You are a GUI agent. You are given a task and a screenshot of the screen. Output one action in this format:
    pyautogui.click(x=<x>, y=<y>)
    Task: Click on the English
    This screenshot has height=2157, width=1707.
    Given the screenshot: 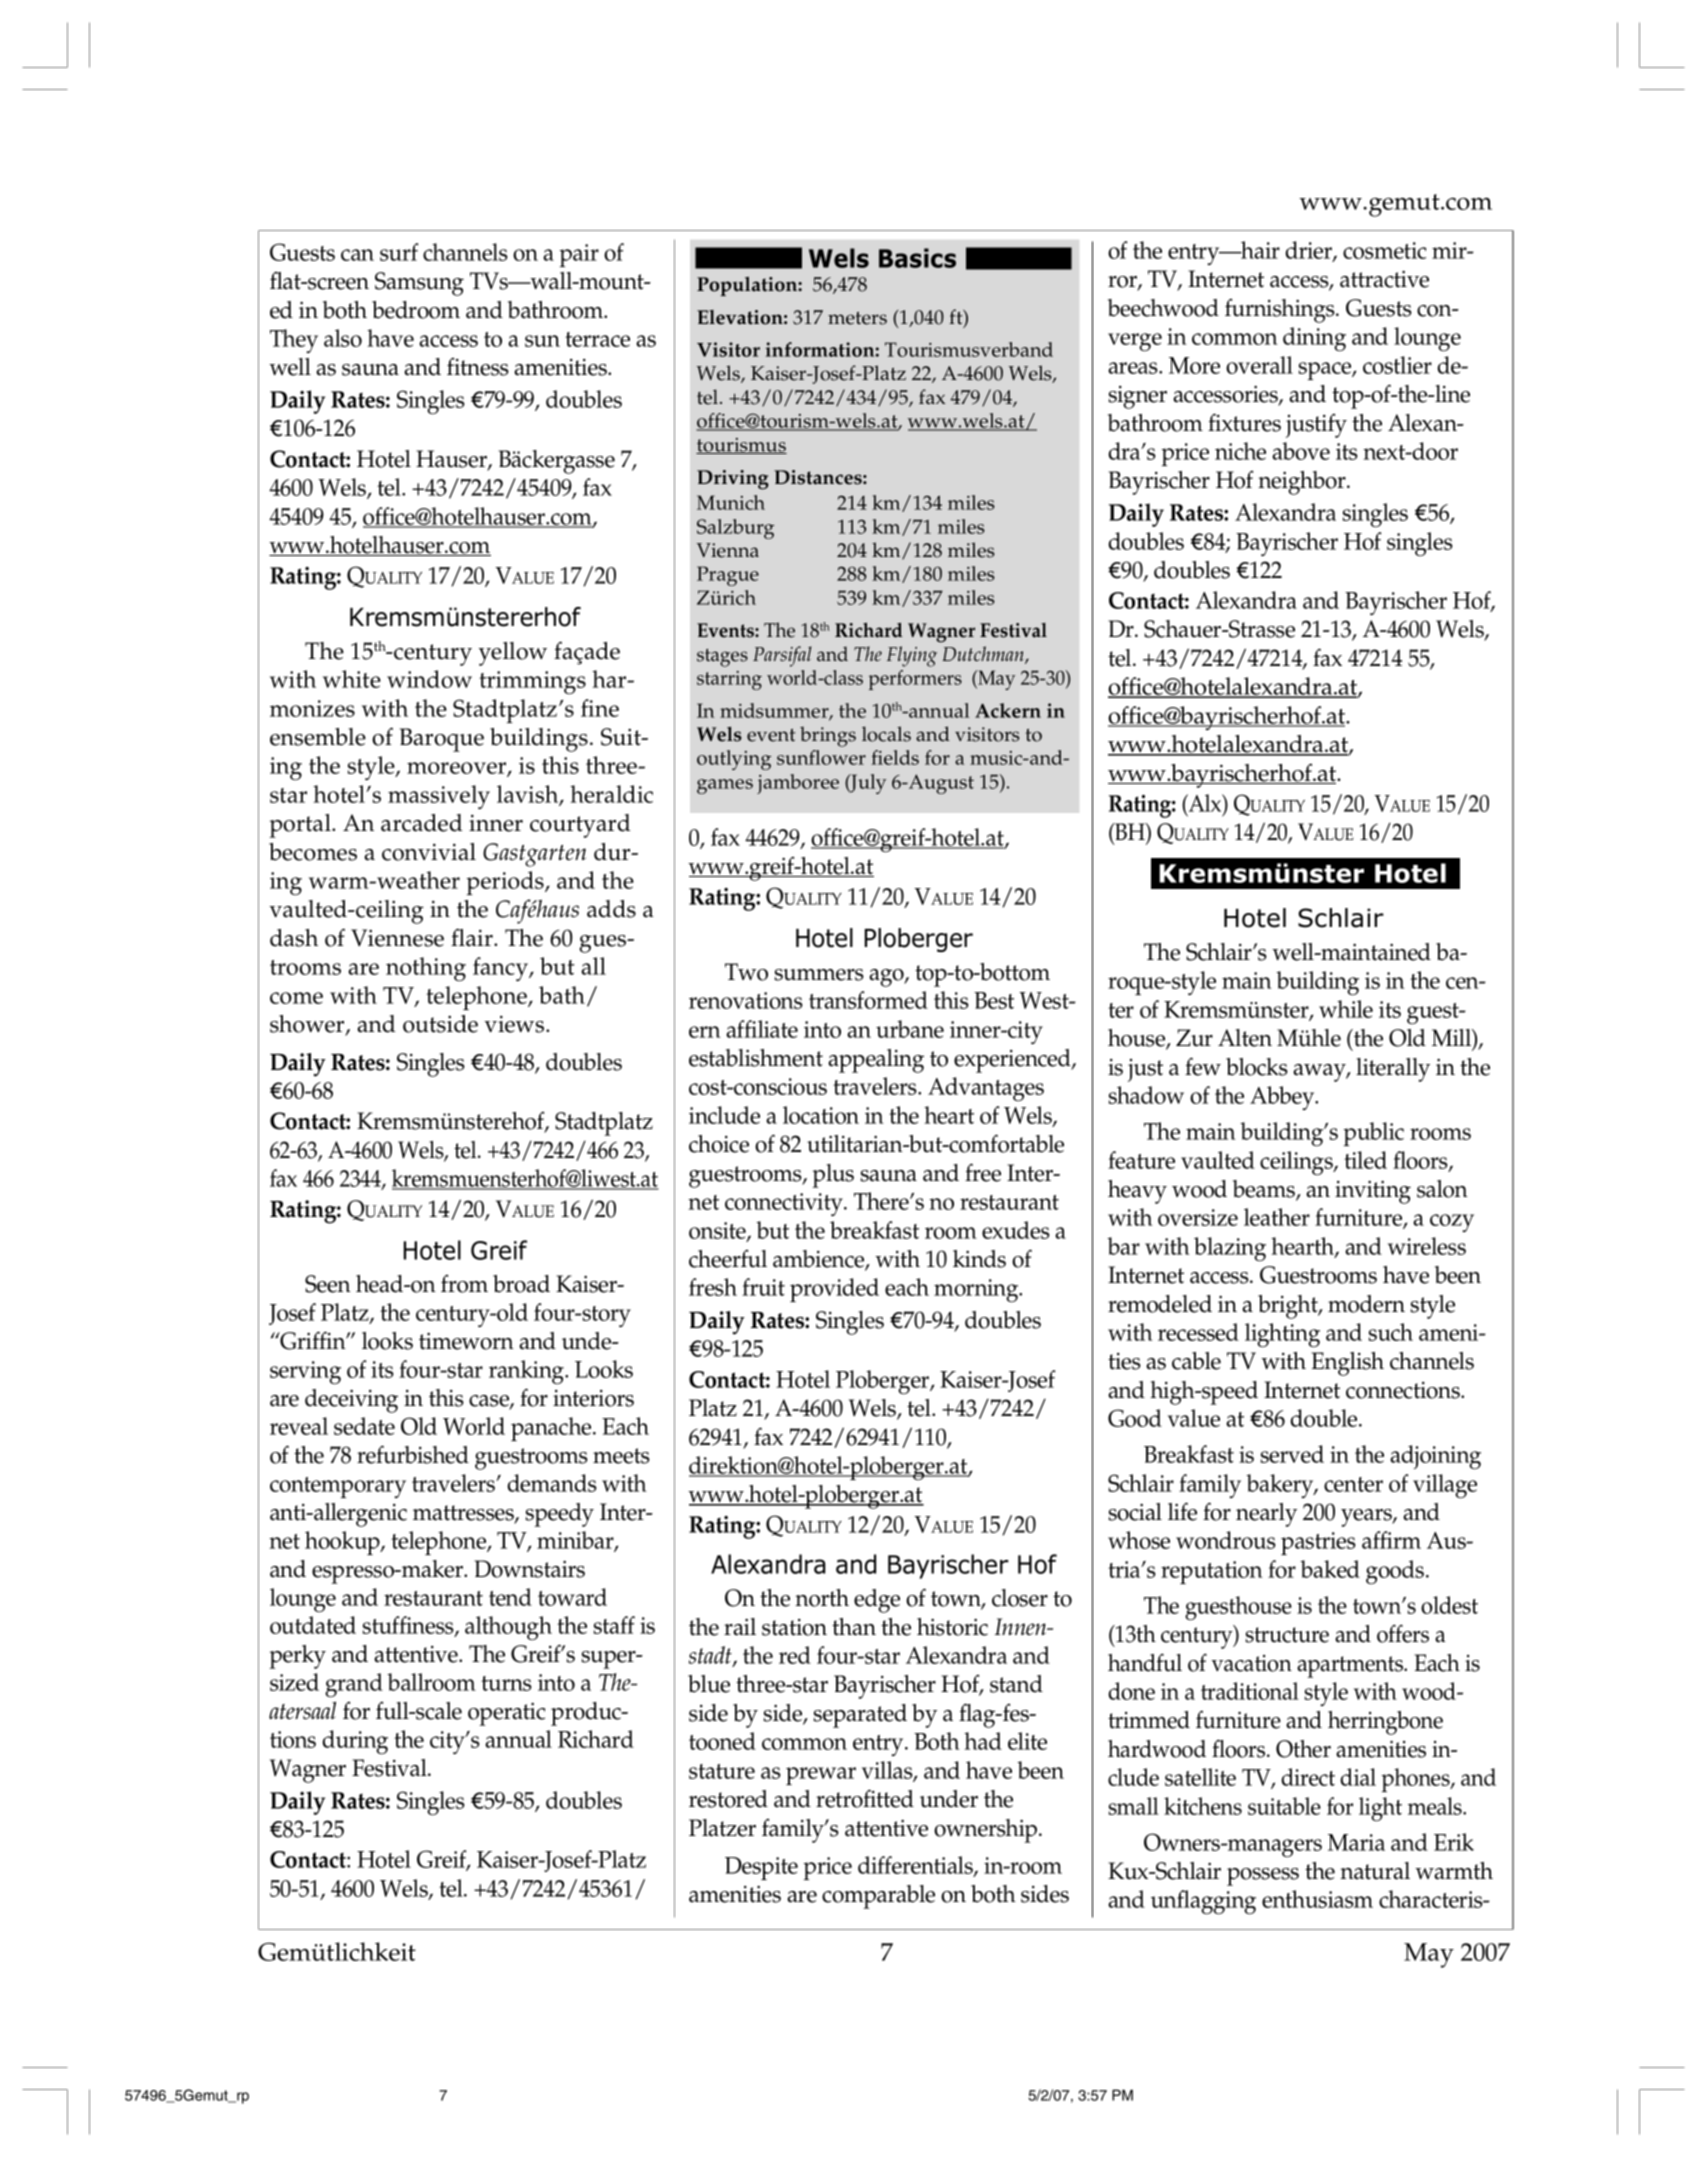 What is the action you would take?
    pyautogui.click(x=1347, y=1364)
